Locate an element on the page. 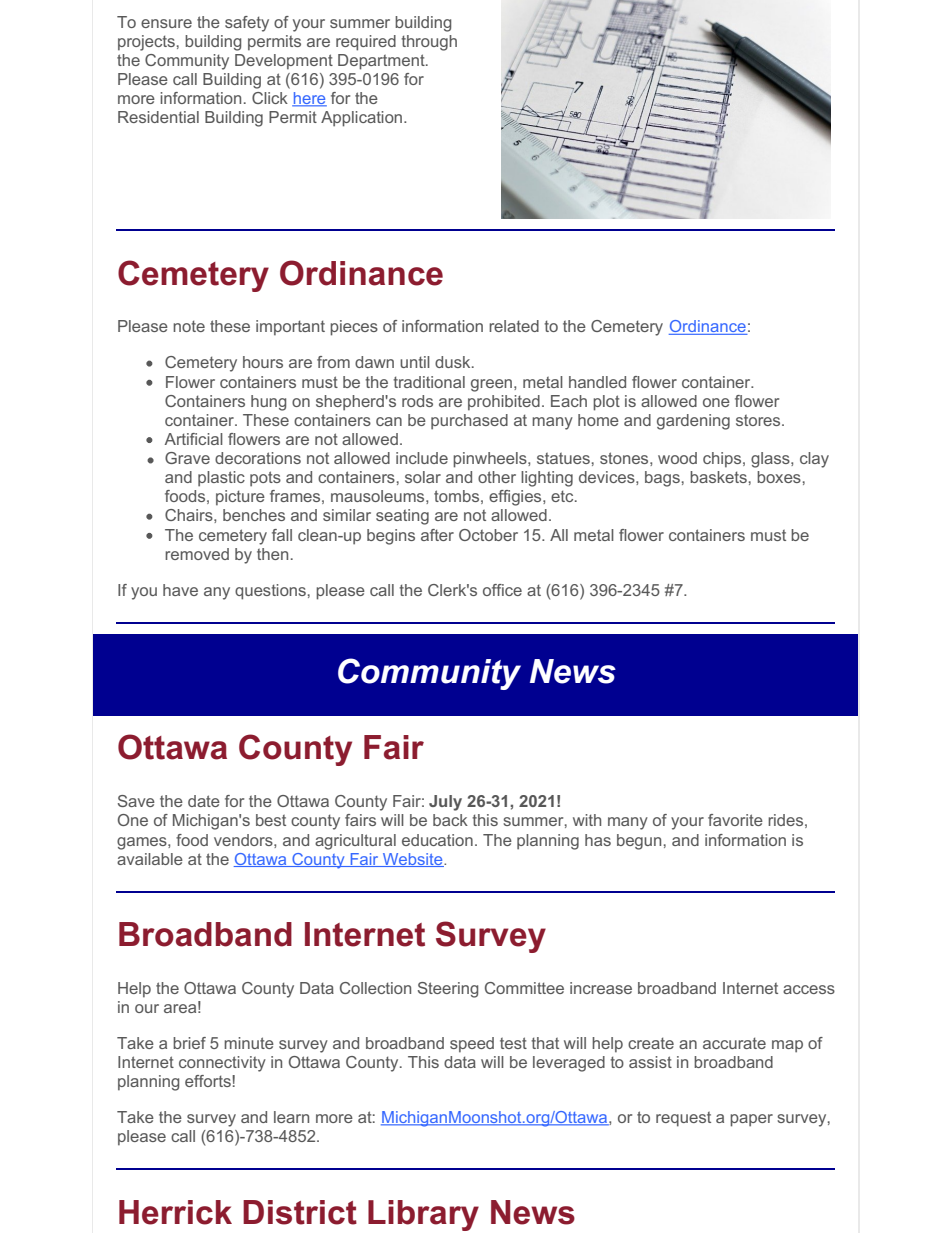  through is located at coordinates (429, 43).
